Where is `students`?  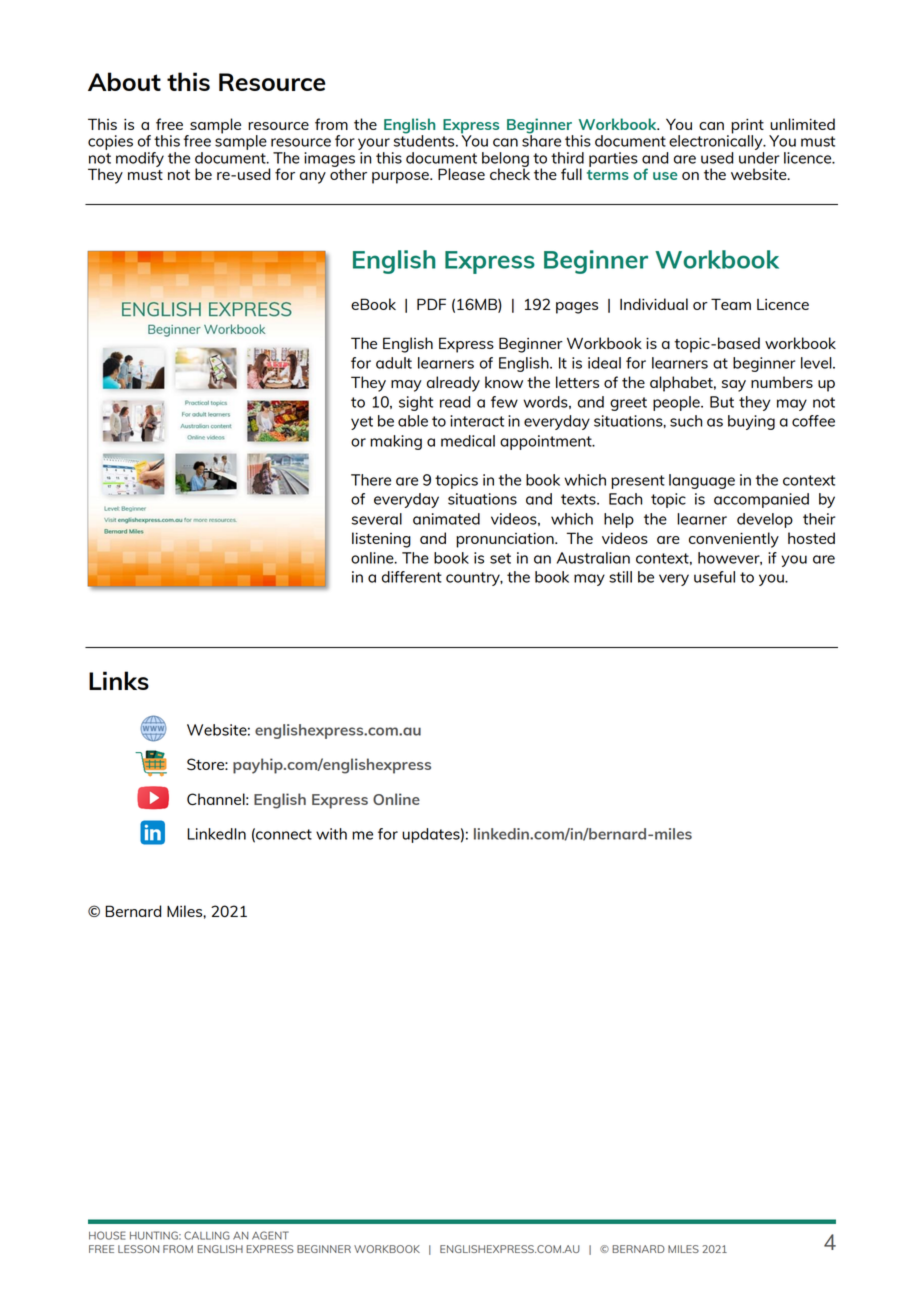
students is located at coordinates (425, 140).
